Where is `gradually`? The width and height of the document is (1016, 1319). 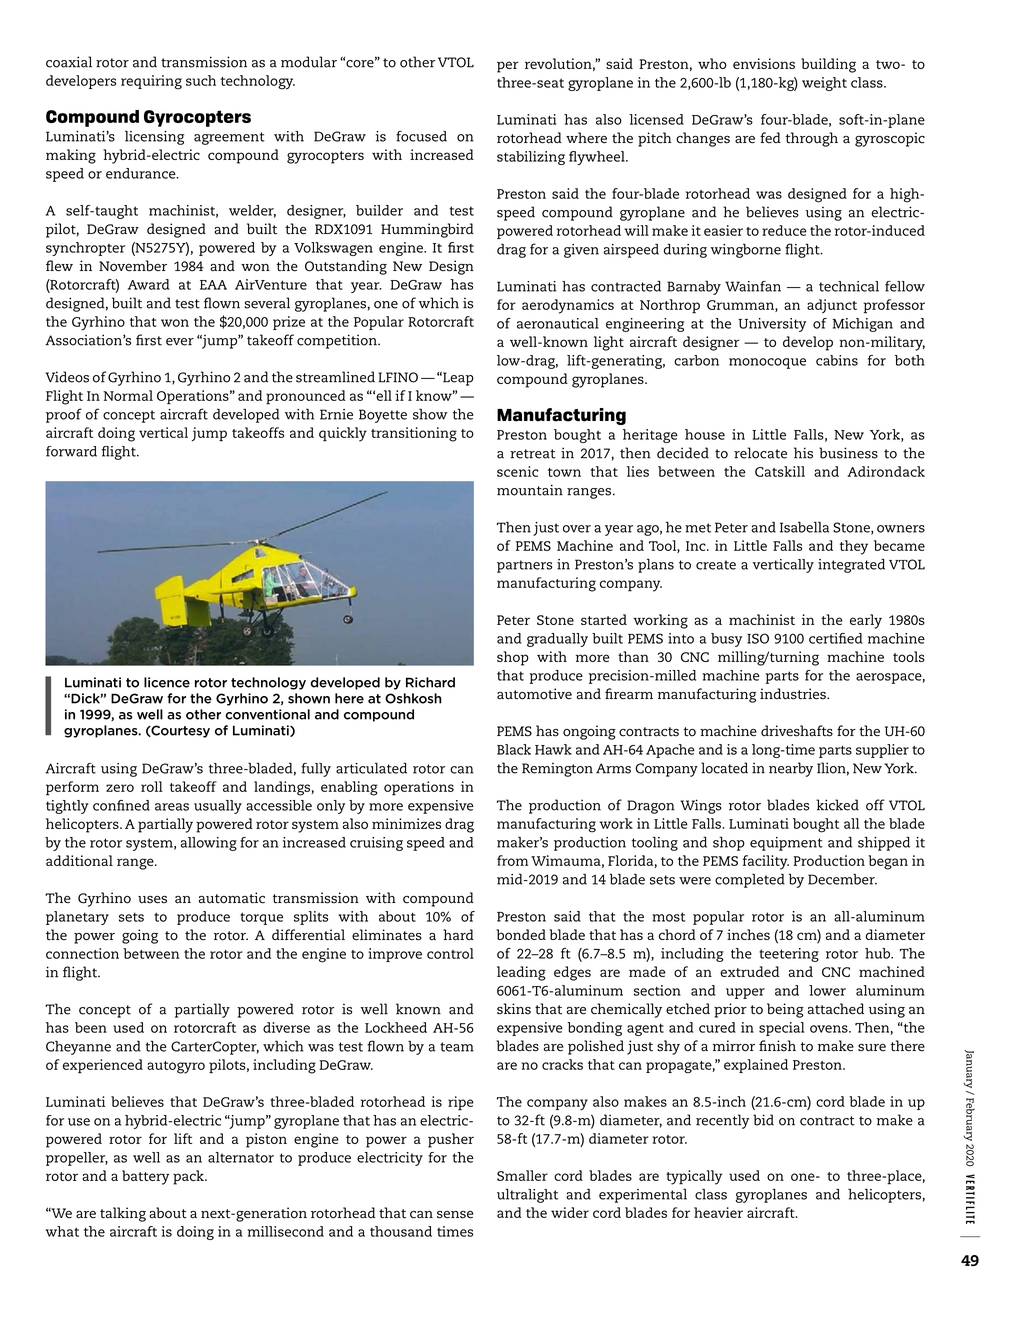
gradually is located at coordinates (557, 640).
